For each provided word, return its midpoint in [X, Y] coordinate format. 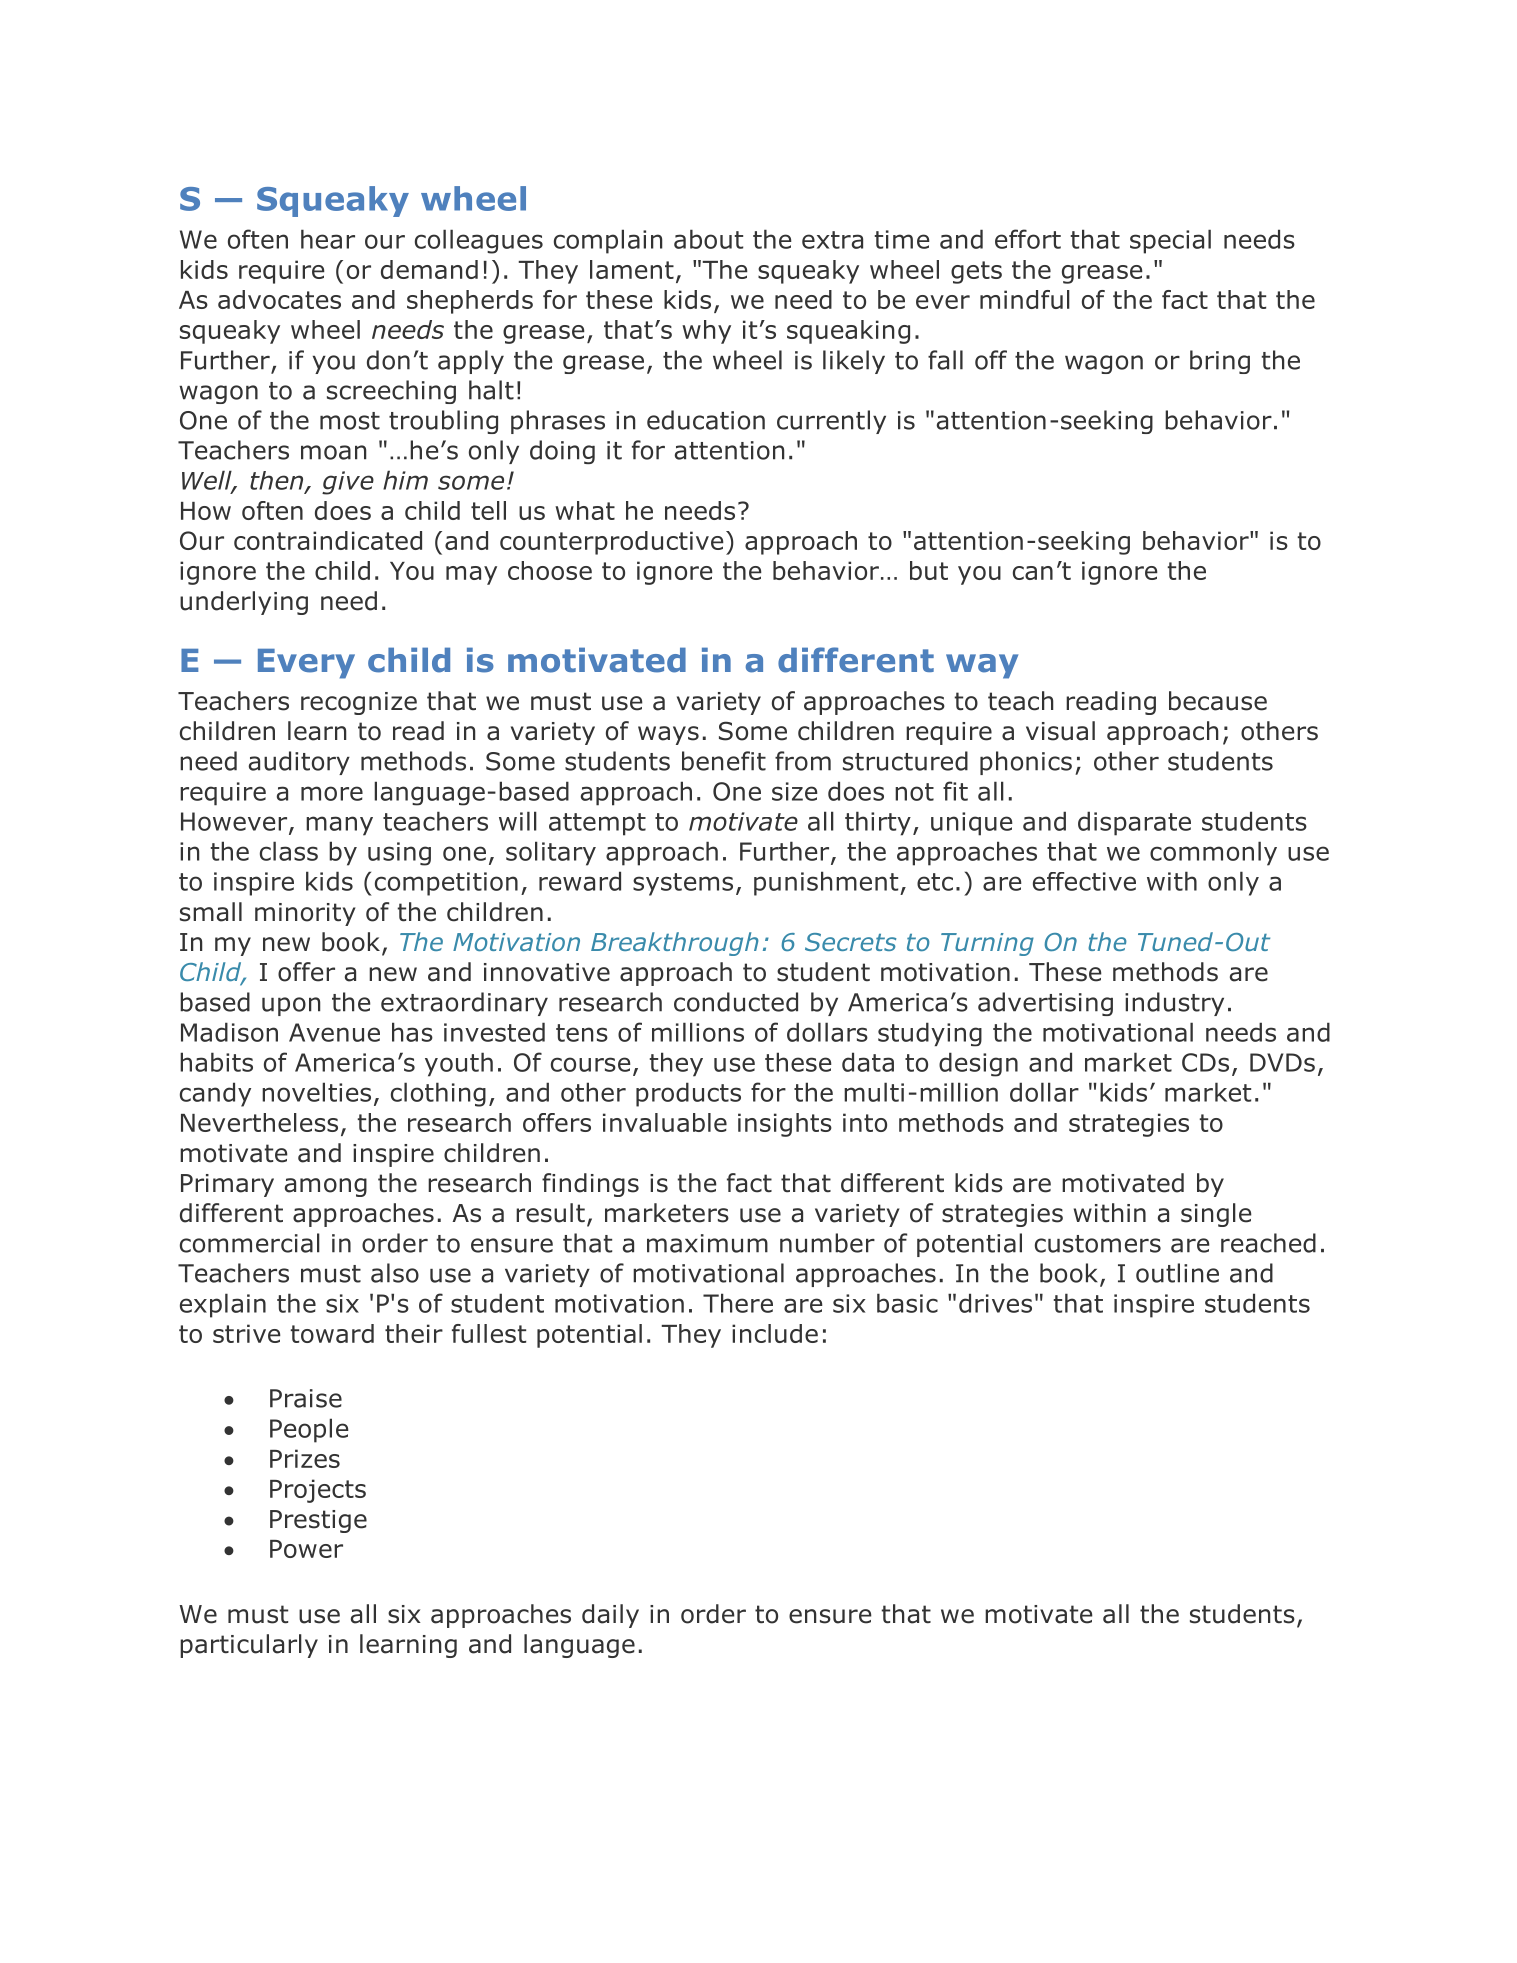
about [708, 239]
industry [1174, 1004]
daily [610, 1616]
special [1170, 241]
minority [305, 914]
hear [328, 239]
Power [306, 1549]
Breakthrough [675, 944]
